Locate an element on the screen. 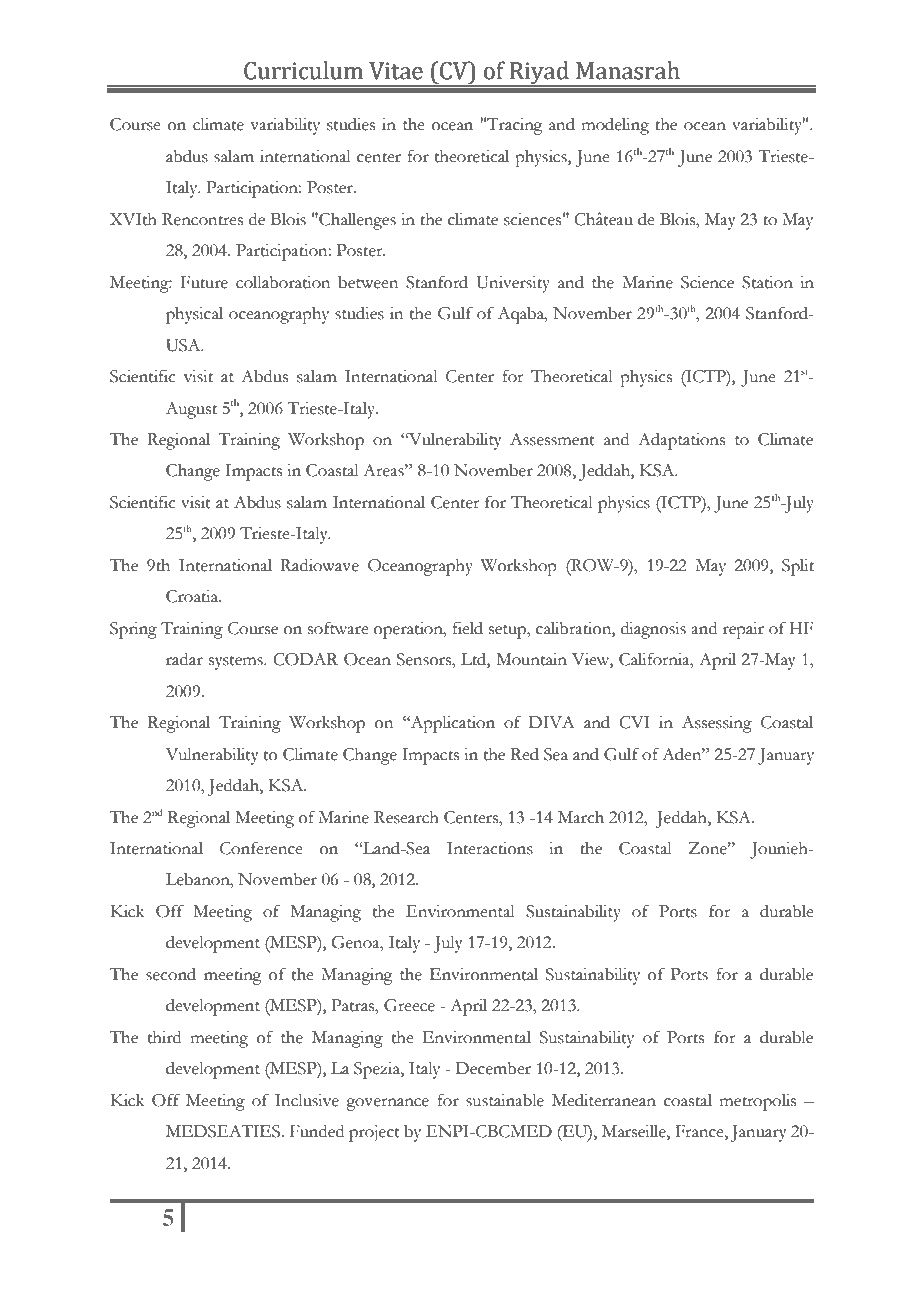  Red is located at coordinates (525, 754).
